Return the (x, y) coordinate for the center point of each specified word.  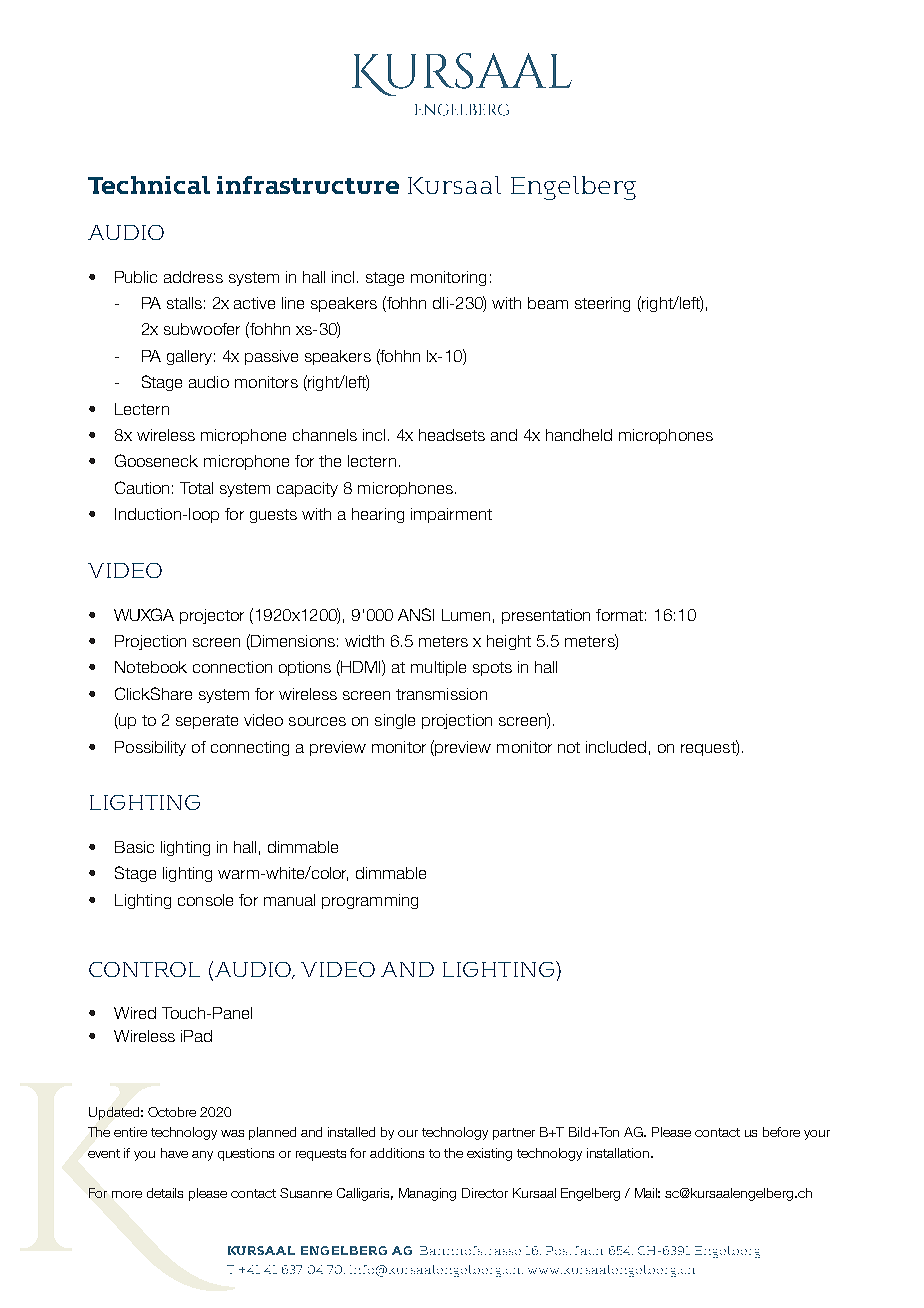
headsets (452, 435)
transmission (441, 694)
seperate (207, 722)
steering (602, 304)
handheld (579, 435)
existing (489, 1154)
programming (370, 901)
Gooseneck (156, 460)
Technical (149, 185)
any (202, 1156)
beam (548, 303)
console (205, 900)
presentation (546, 616)
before (781, 1132)
